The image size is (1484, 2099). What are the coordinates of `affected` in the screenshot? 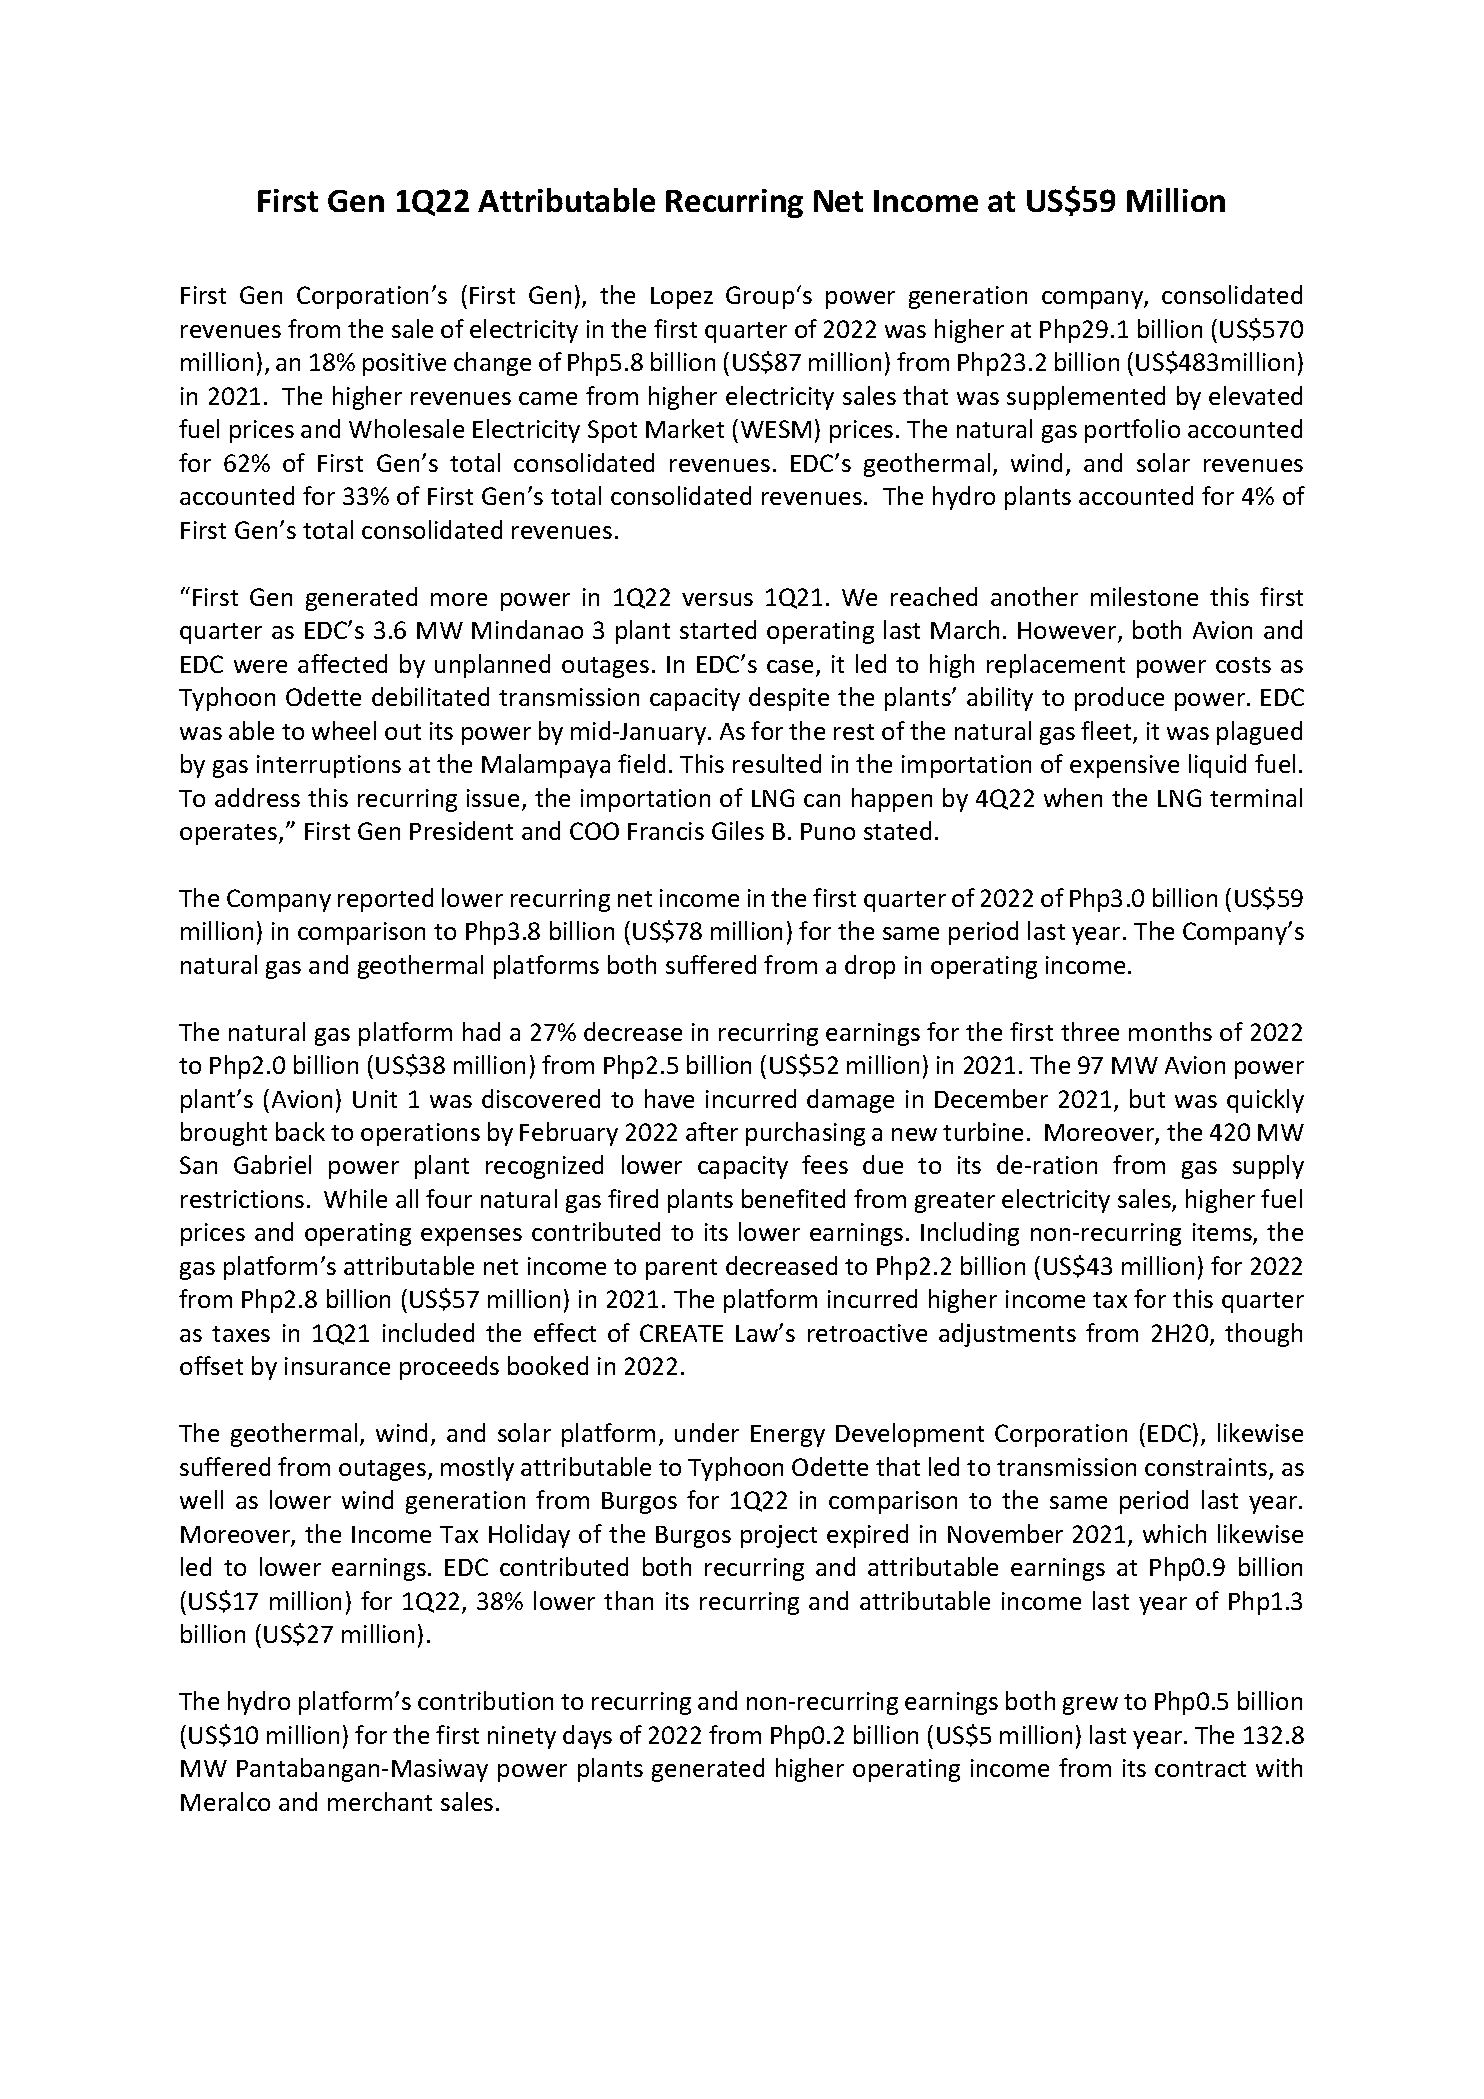 It's located at (342, 663).
